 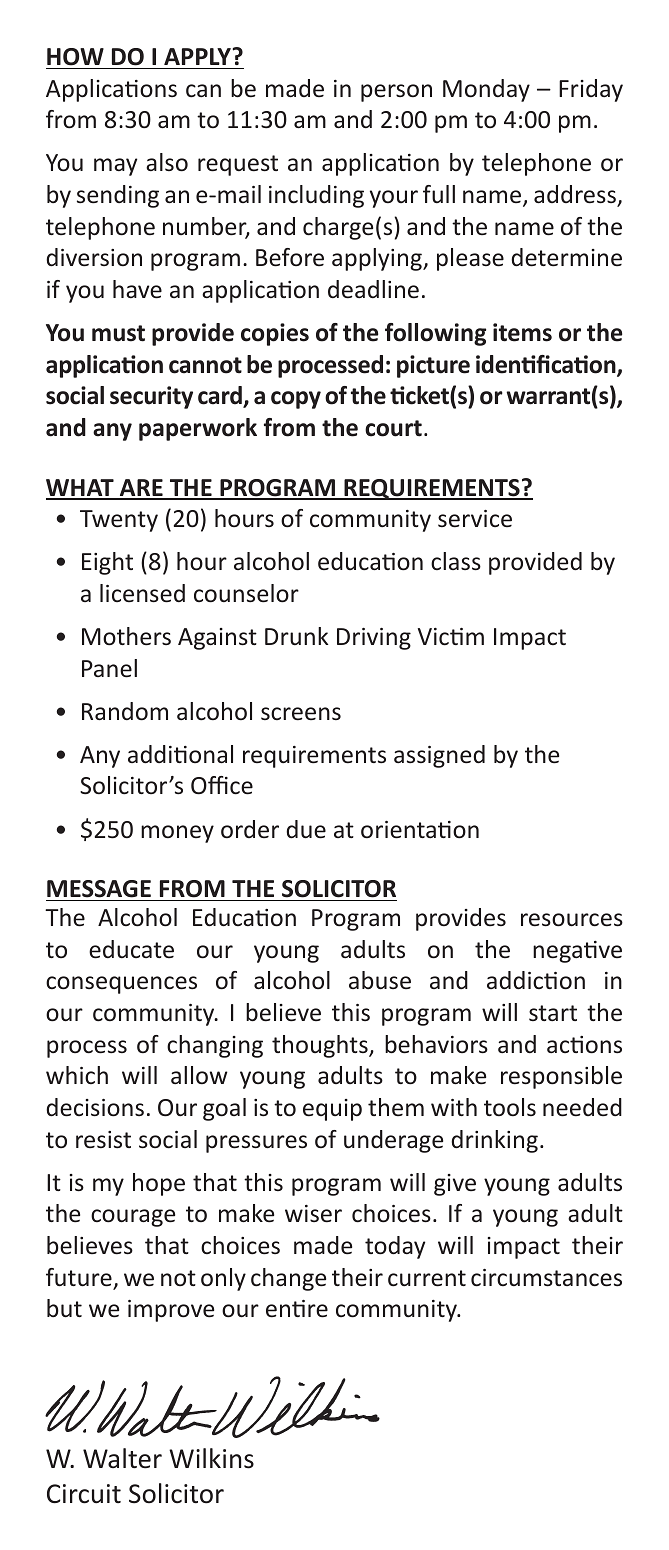 What do you see at coordinates (439, 756) in the screenshot?
I see `assigned` at bounding box center [439, 756].
